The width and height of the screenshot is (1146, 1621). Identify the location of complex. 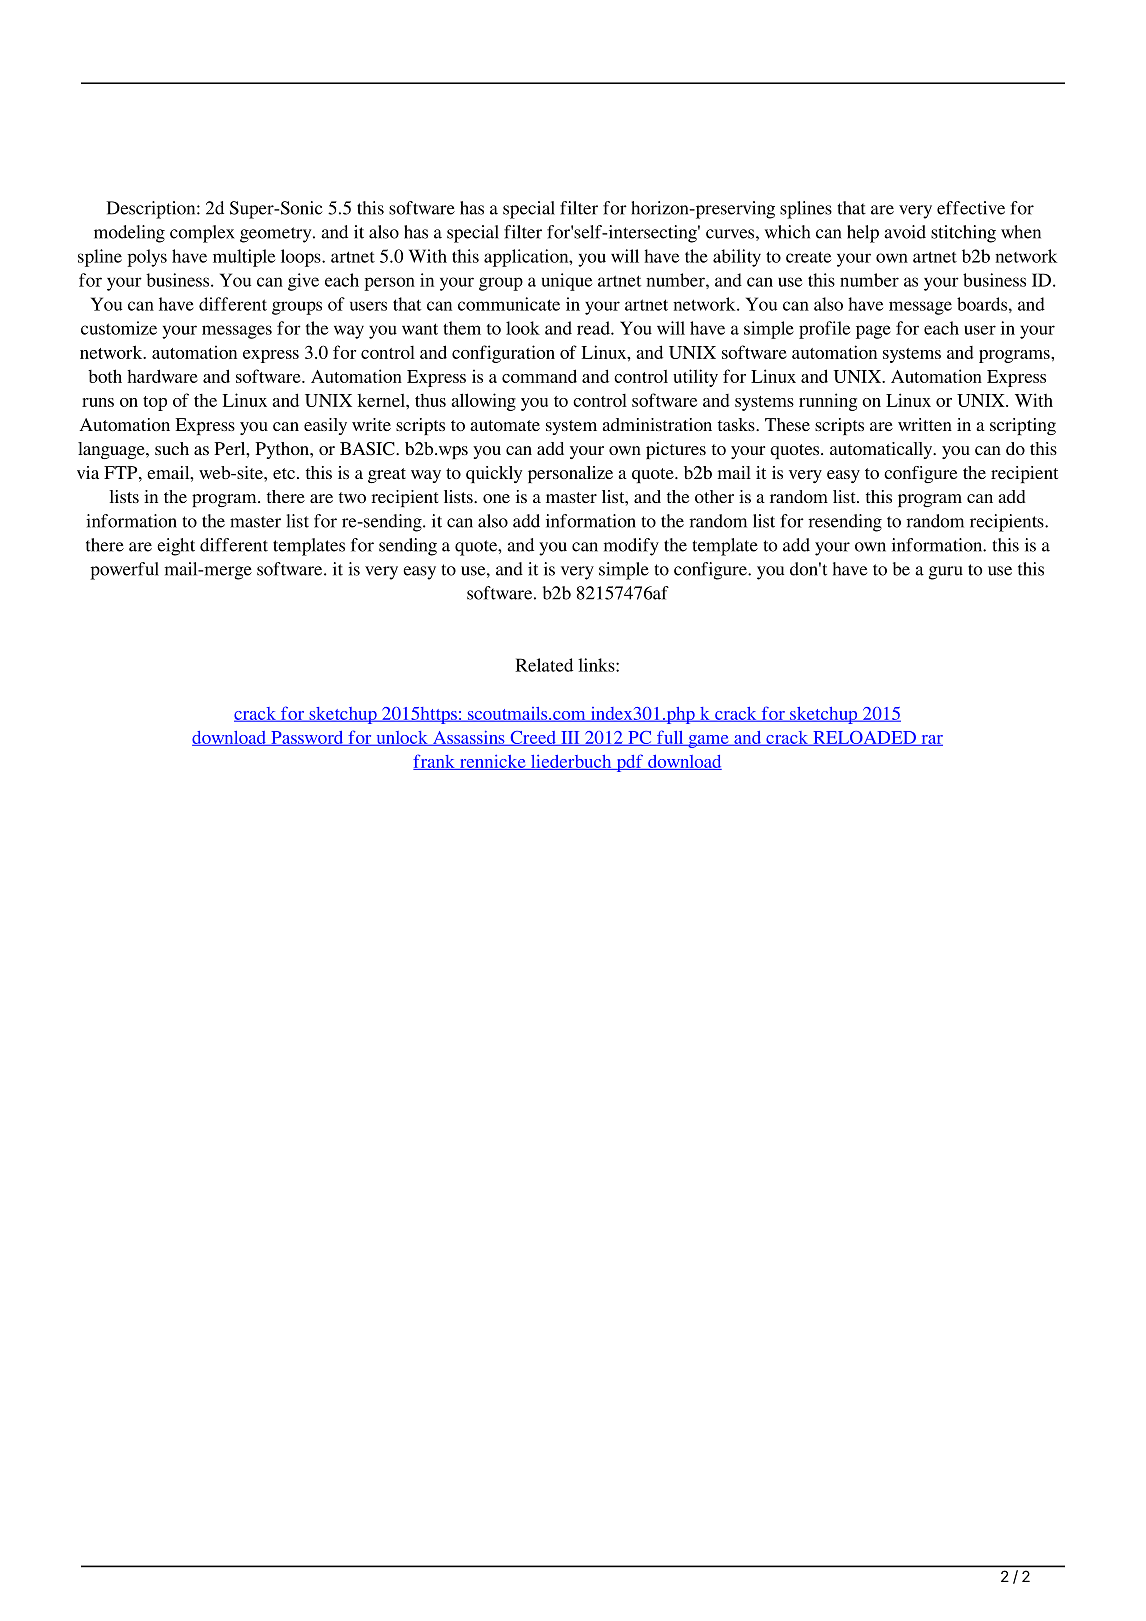
(202, 234).
